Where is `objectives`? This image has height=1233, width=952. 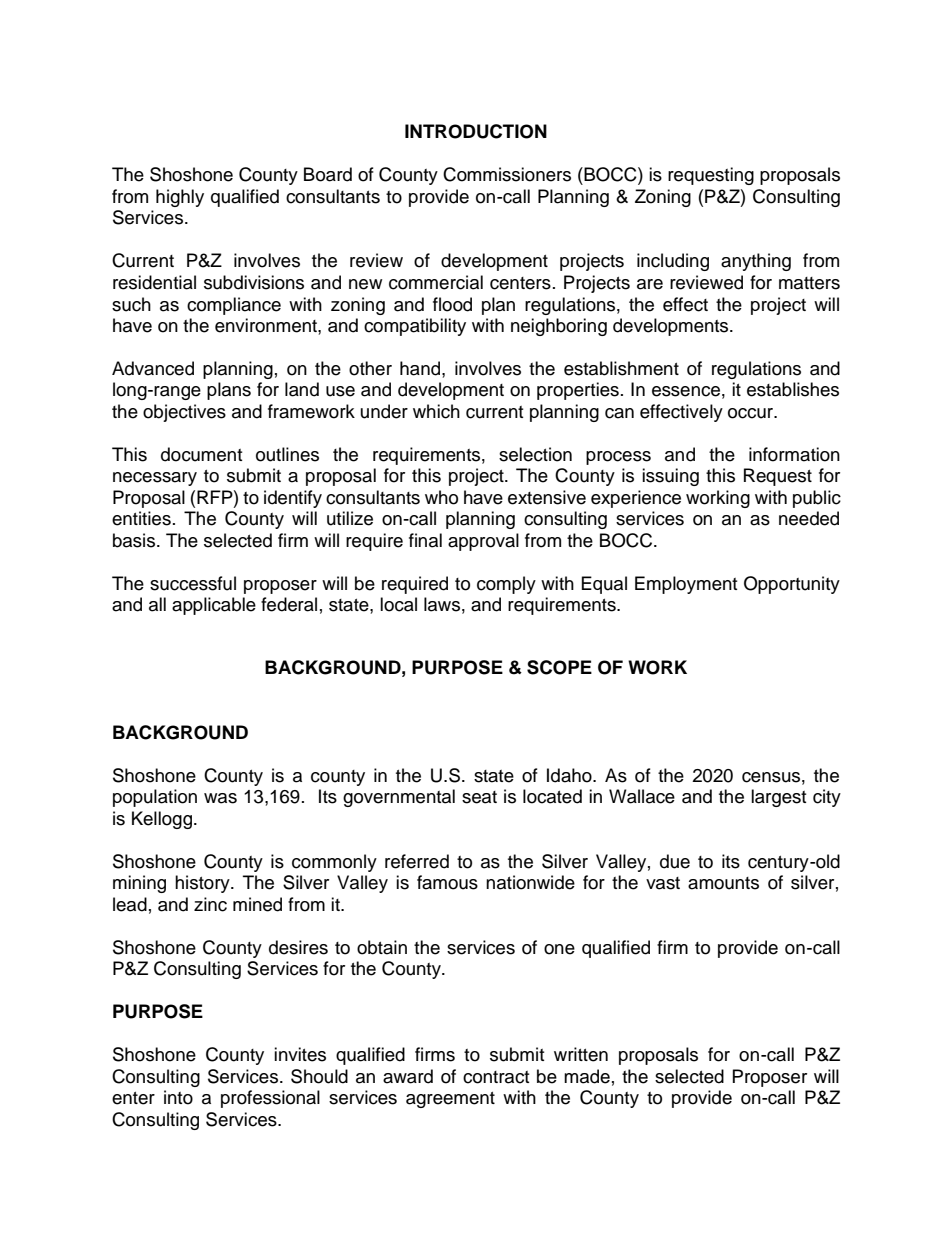 objectives is located at coordinates (184, 413).
